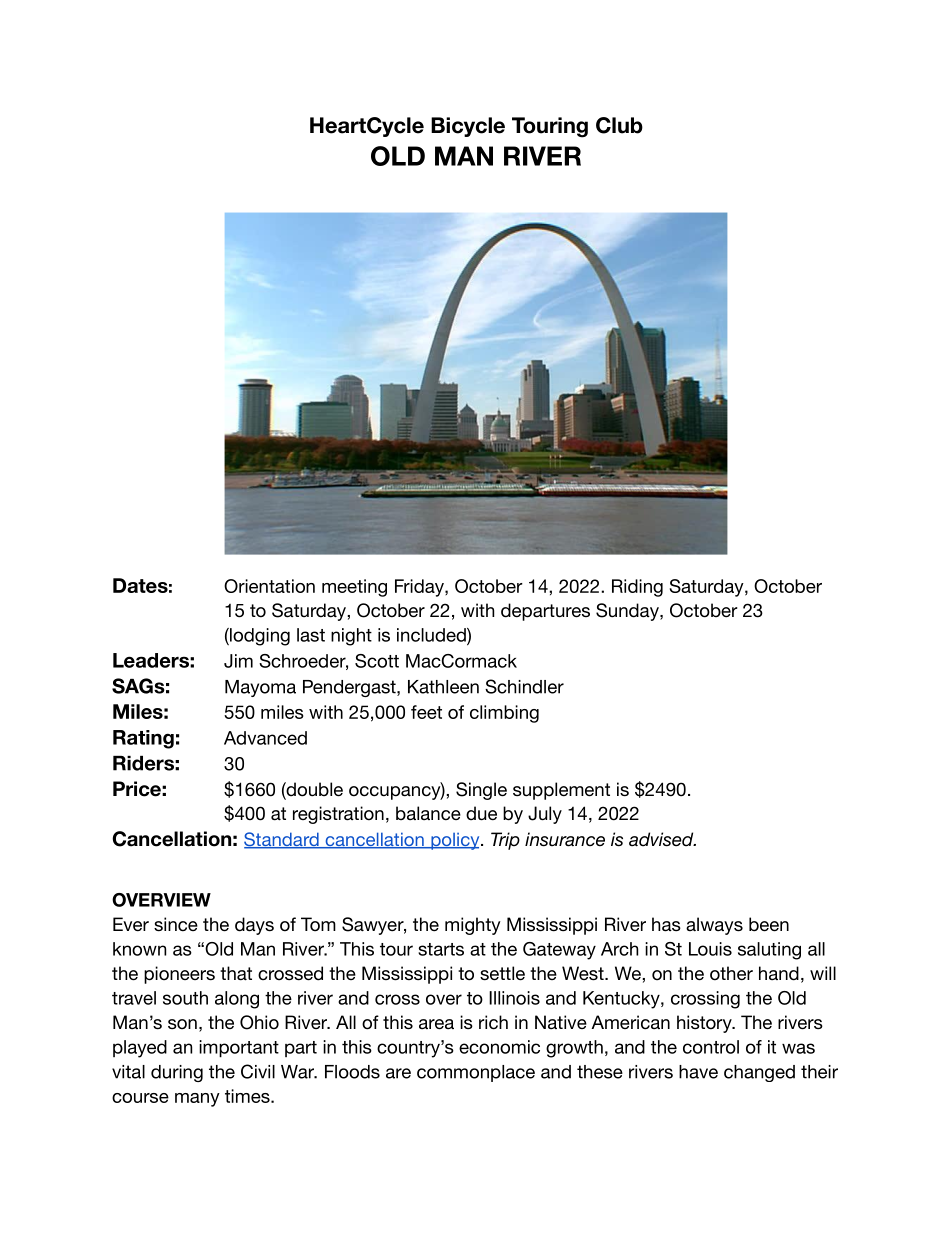 The width and height of the document is (952, 1233). I want to click on Friday, so click(420, 588).
